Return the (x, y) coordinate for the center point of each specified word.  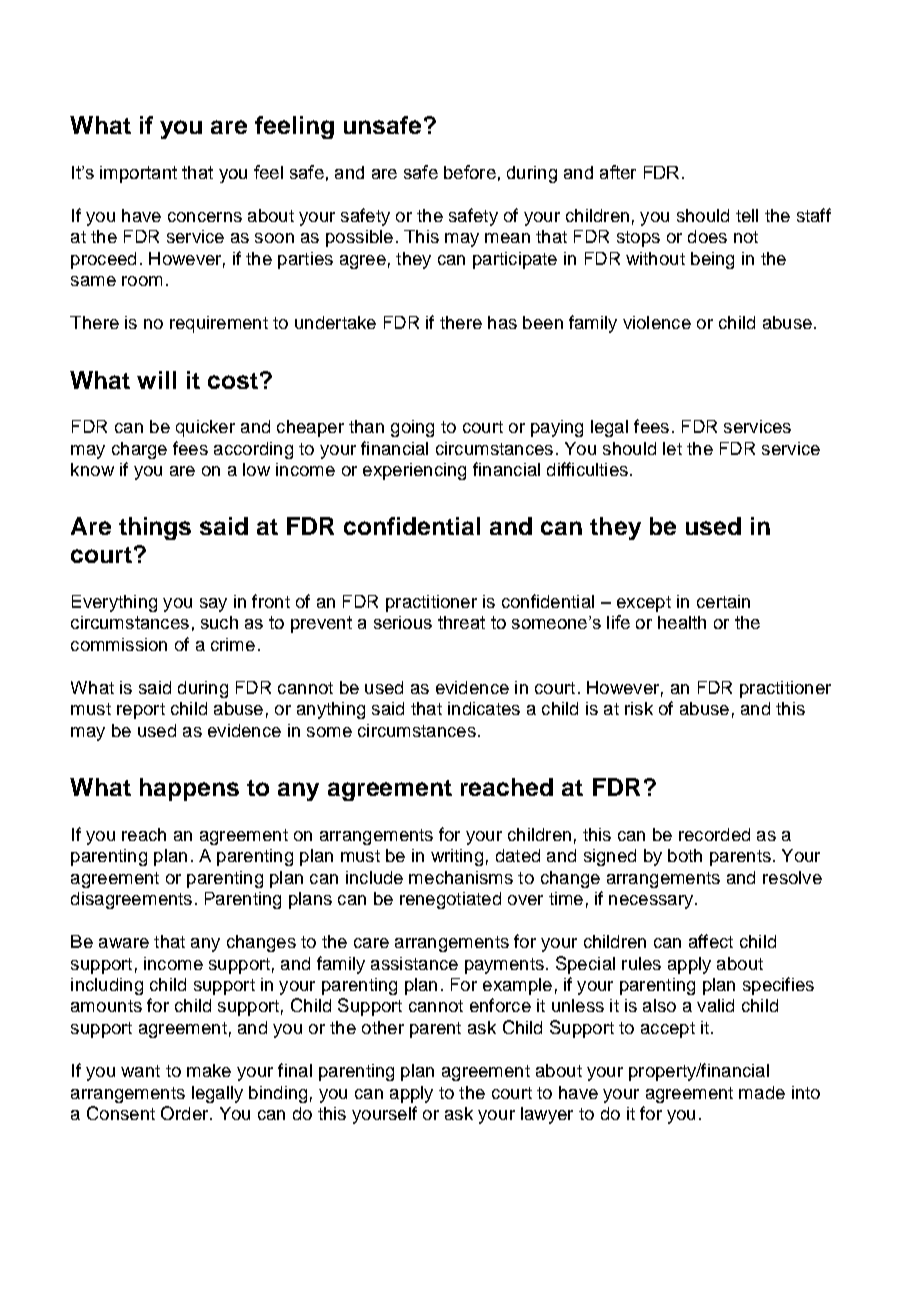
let (672, 448)
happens (189, 789)
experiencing (414, 471)
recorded (714, 834)
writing (457, 857)
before (470, 172)
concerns (205, 217)
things (155, 528)
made (762, 1092)
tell (747, 215)
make (209, 1070)
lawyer (547, 1115)
